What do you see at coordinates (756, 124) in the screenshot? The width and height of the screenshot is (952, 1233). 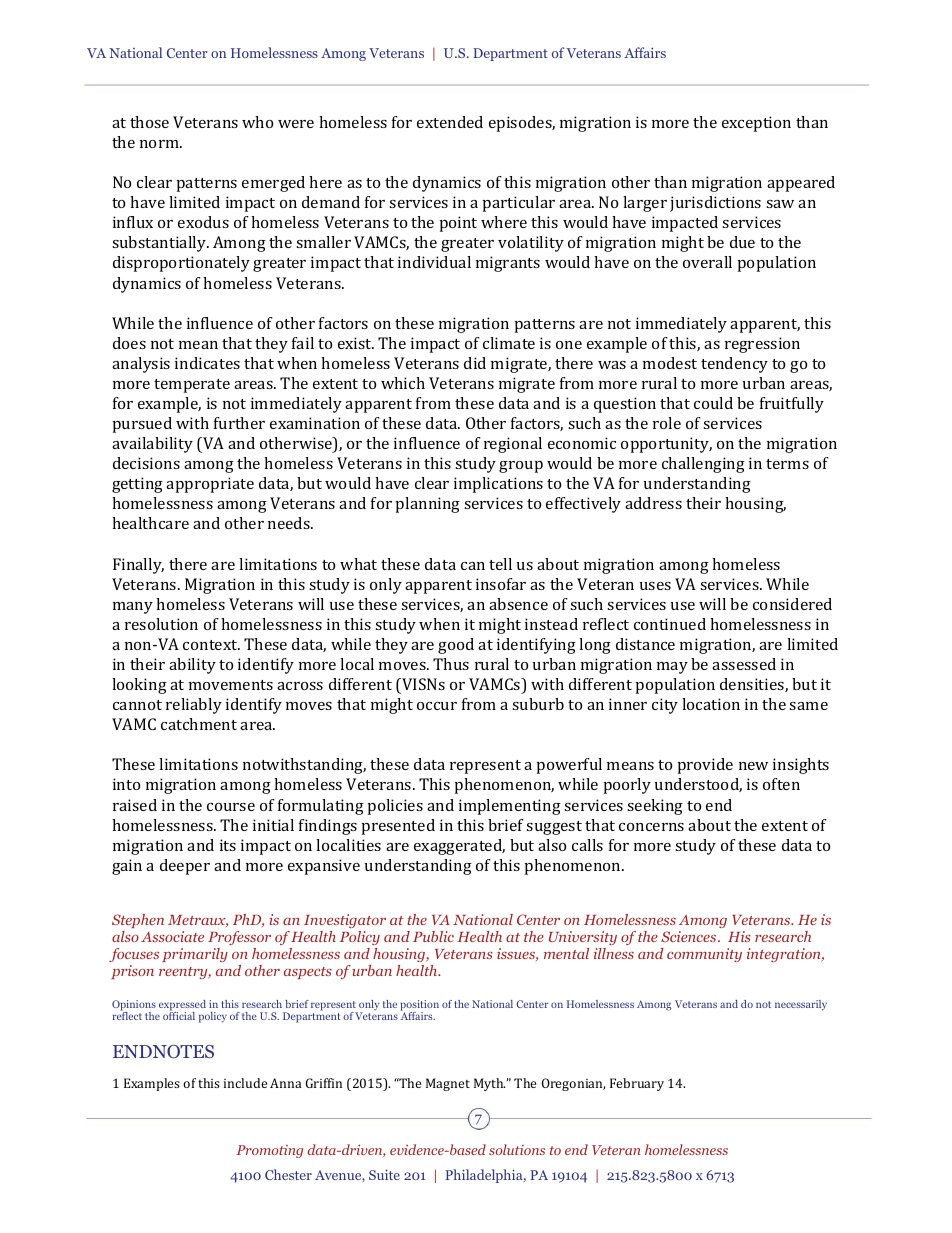 I see `exception` at bounding box center [756, 124].
